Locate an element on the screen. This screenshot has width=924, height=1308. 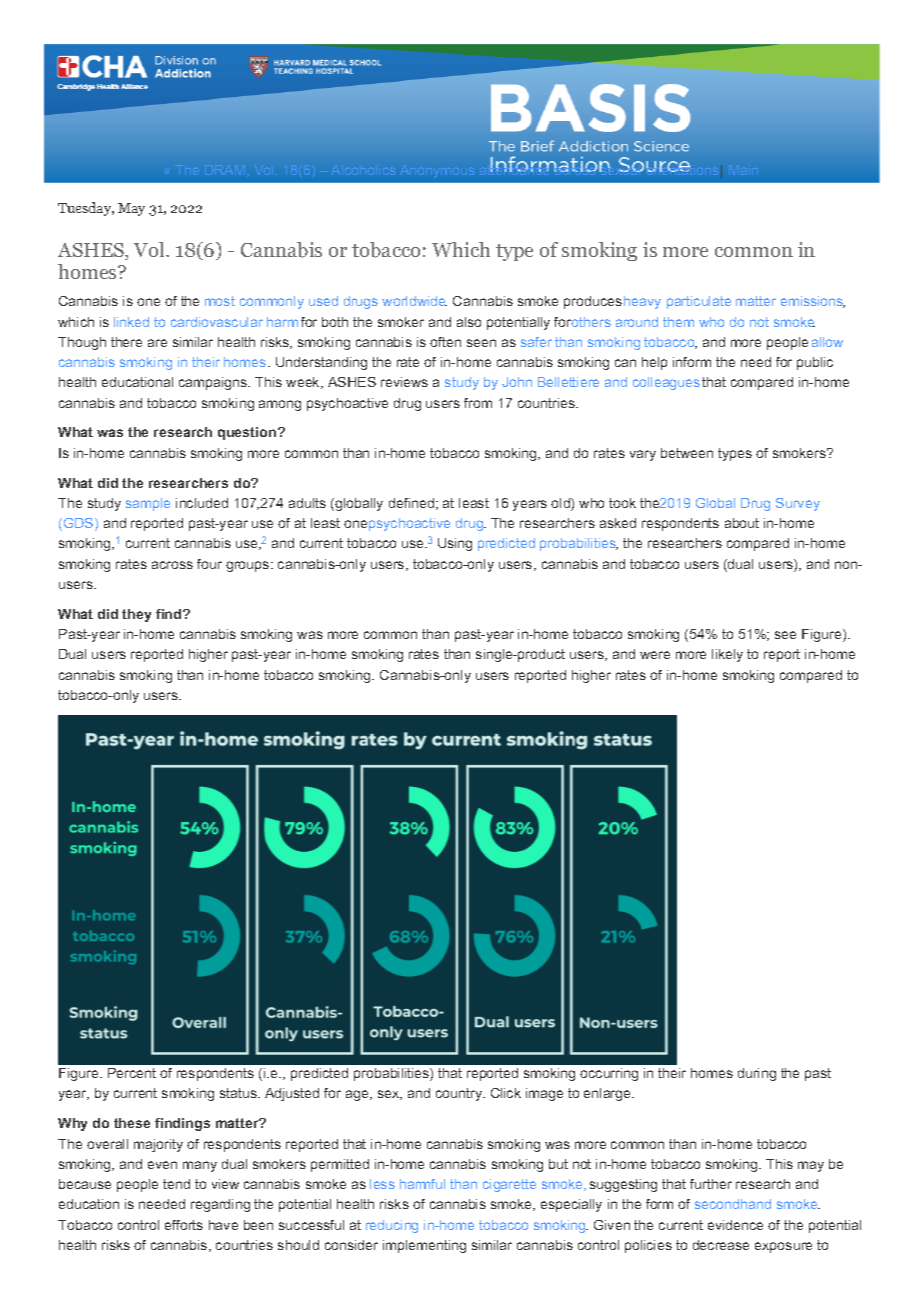
likely is located at coordinates (727, 655).
